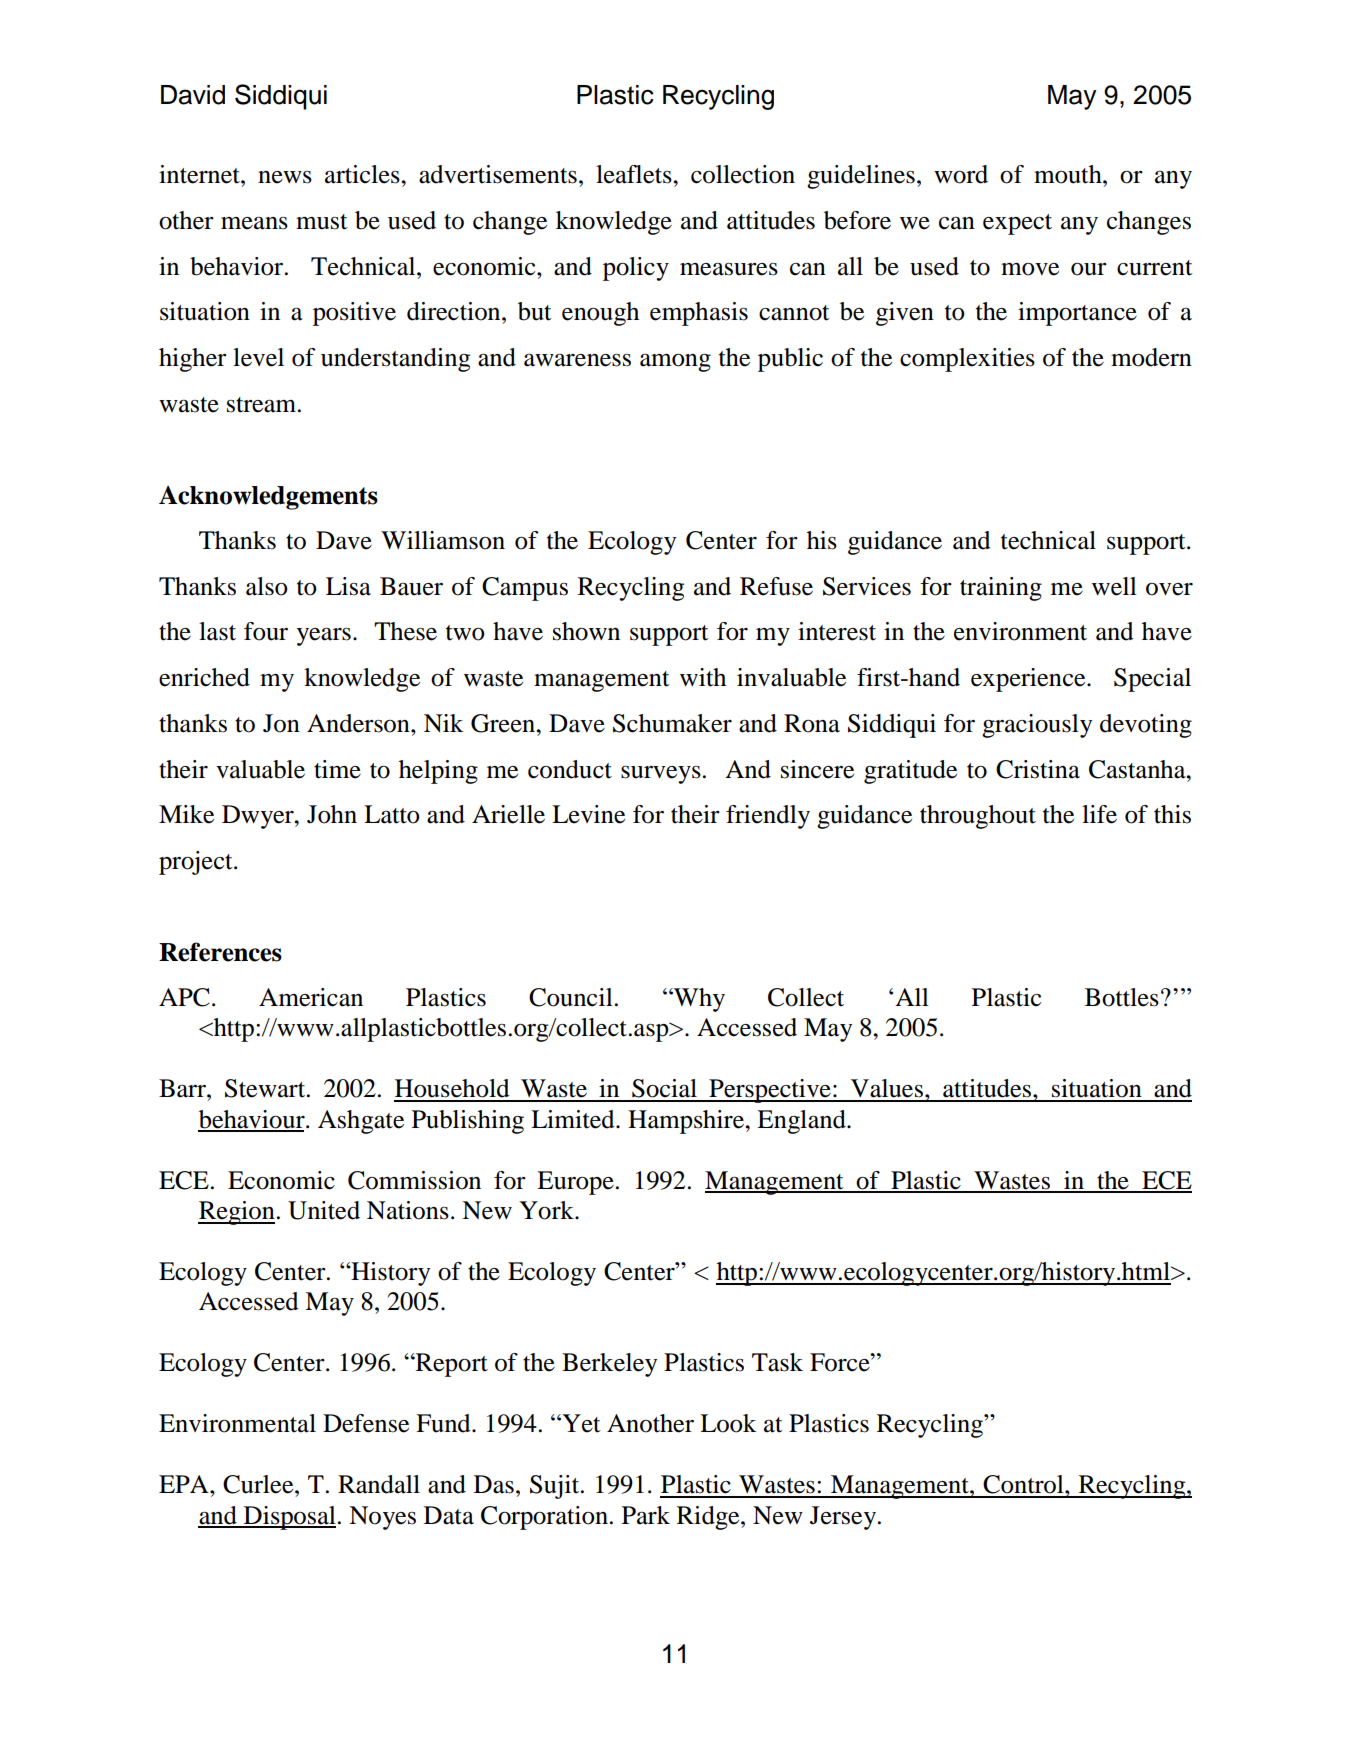 This screenshot has height=1749, width=1351. Describe the element at coordinates (289, 1518) in the screenshot. I see `Disposal` at that location.
